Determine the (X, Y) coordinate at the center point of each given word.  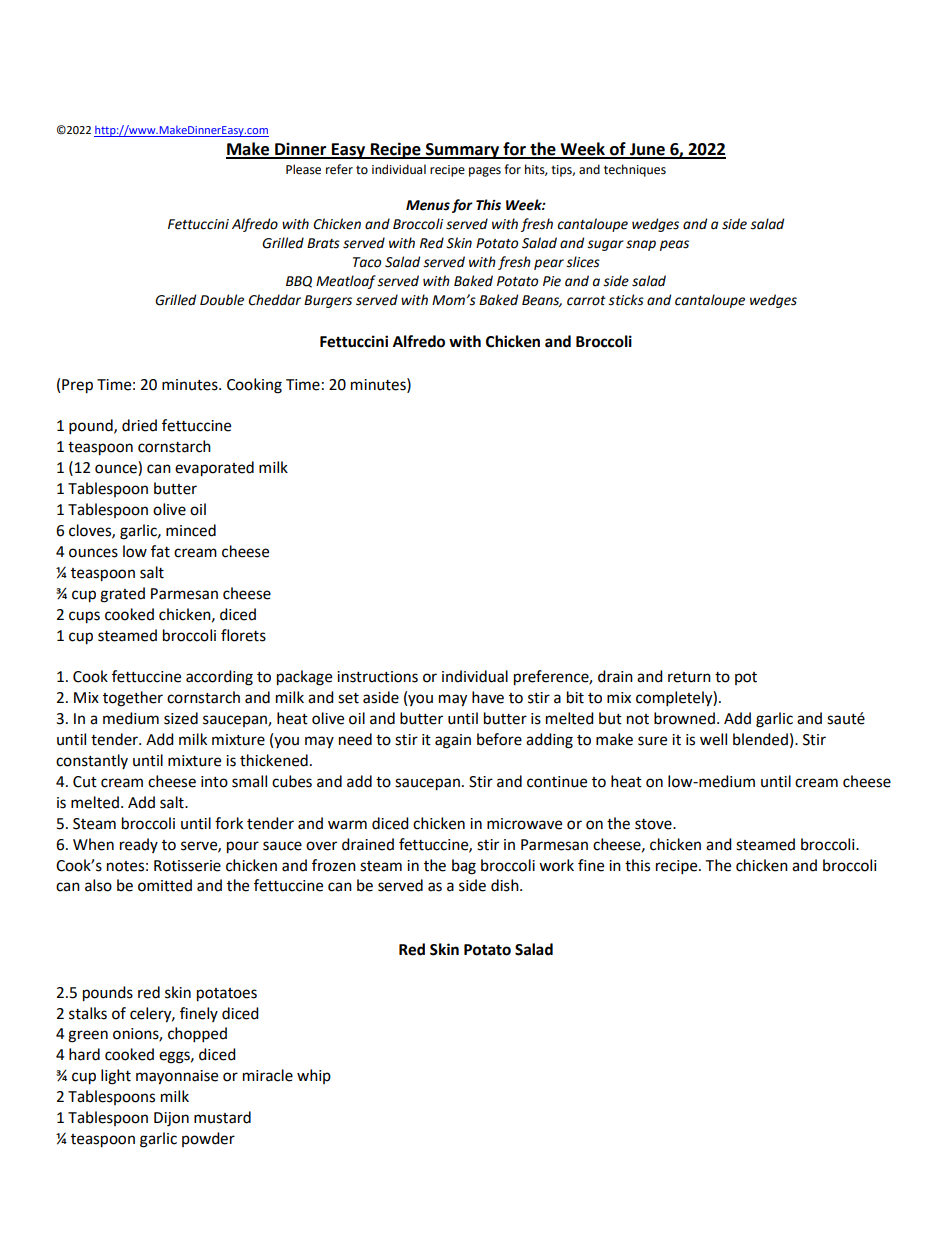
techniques (635, 170)
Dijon (171, 1119)
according (219, 678)
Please (303, 169)
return (689, 677)
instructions (377, 677)
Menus (428, 205)
